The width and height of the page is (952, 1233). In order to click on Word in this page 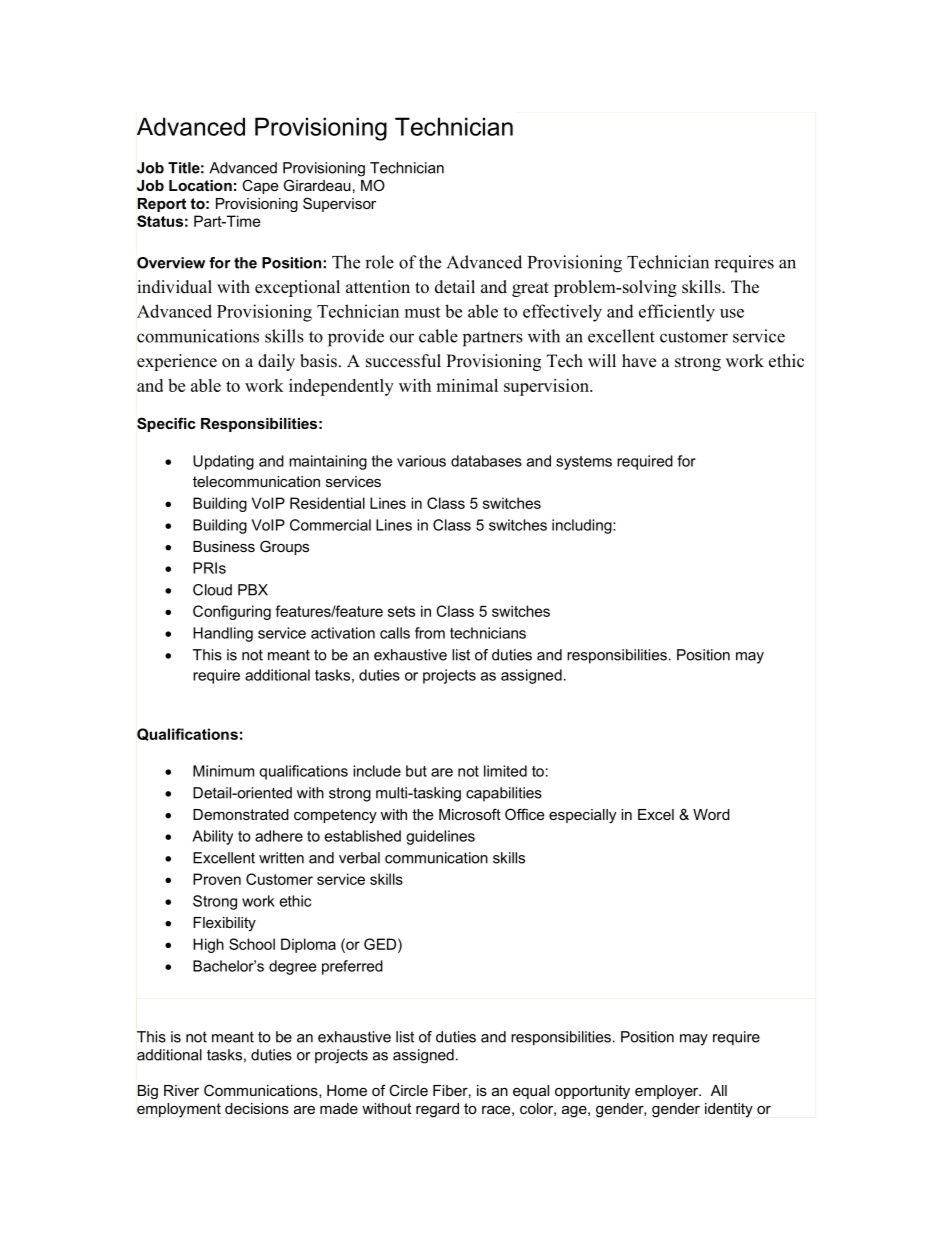, I will do `click(711, 814)`.
